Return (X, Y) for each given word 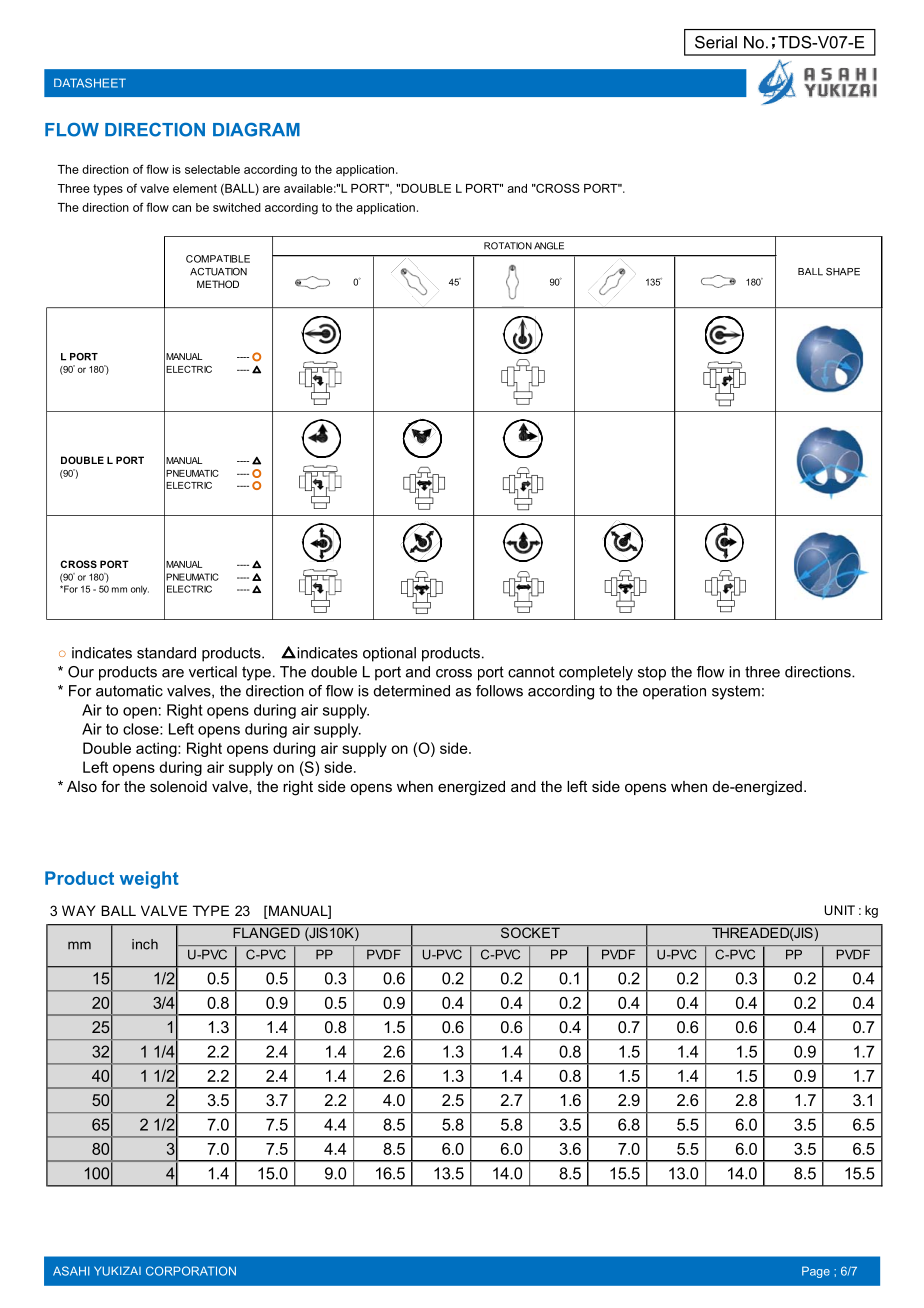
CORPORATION (191, 1271)
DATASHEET (90, 83)
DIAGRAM (256, 130)
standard (166, 653)
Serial (716, 42)
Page (816, 1272)
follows (499, 691)
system (736, 692)
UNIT (839, 910)
